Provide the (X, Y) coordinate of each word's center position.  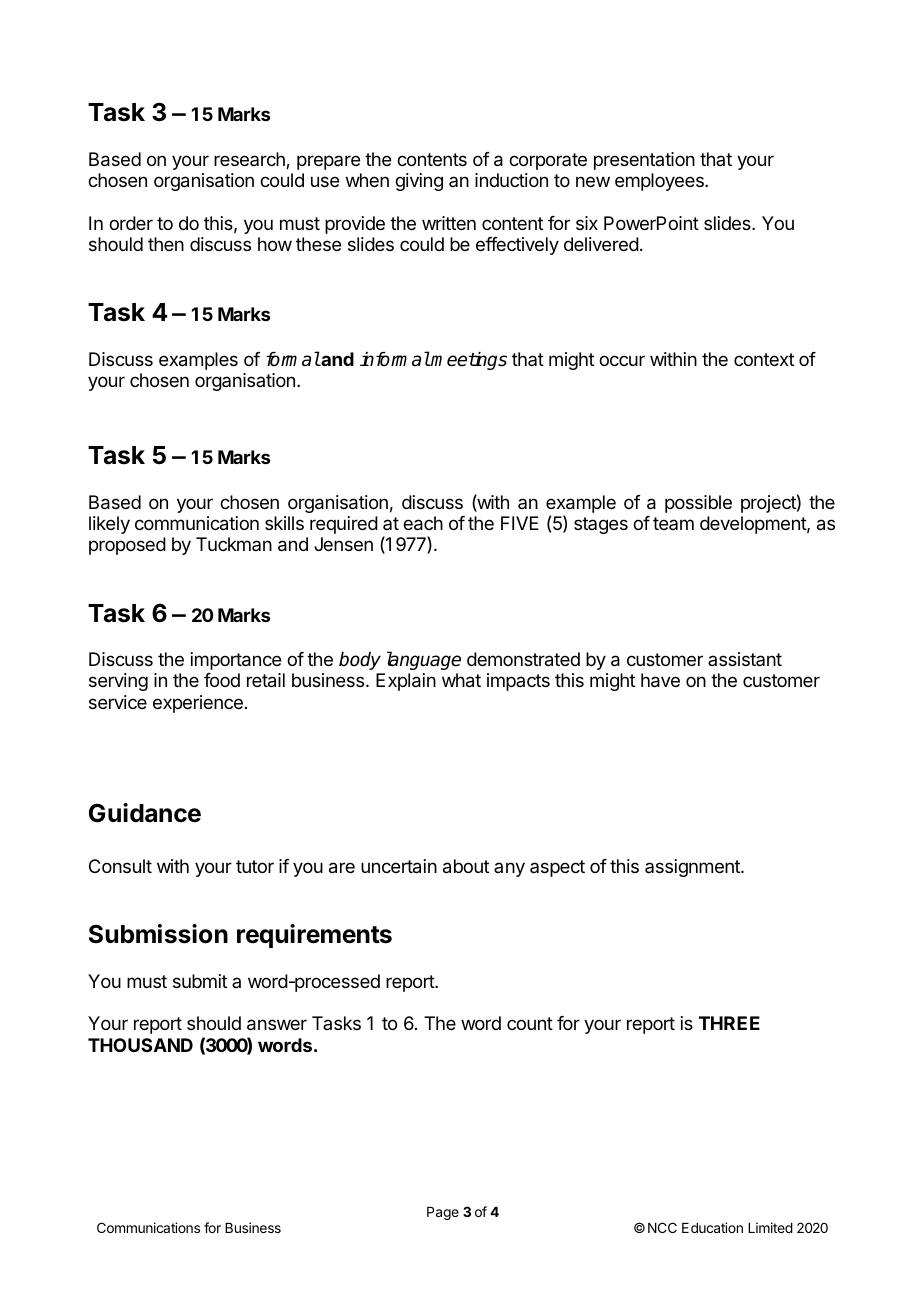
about (466, 866)
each (423, 523)
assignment (693, 868)
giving (419, 182)
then (166, 244)
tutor (255, 866)
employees (660, 182)
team (673, 523)
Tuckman (234, 544)
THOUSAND (140, 1045)
